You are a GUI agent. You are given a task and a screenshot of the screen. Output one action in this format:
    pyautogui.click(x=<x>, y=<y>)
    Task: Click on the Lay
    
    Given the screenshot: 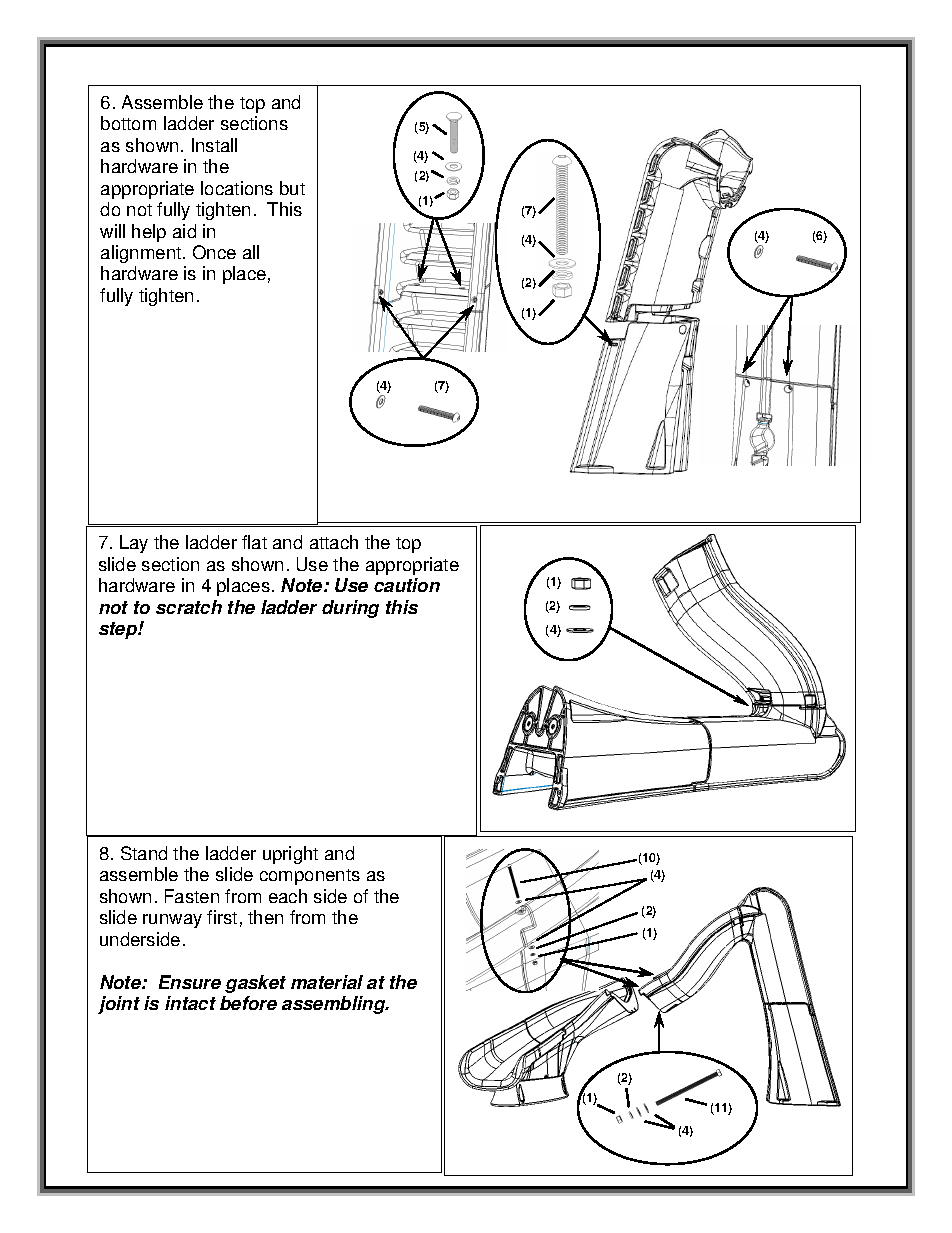 What is the action you would take?
    pyautogui.click(x=134, y=544)
